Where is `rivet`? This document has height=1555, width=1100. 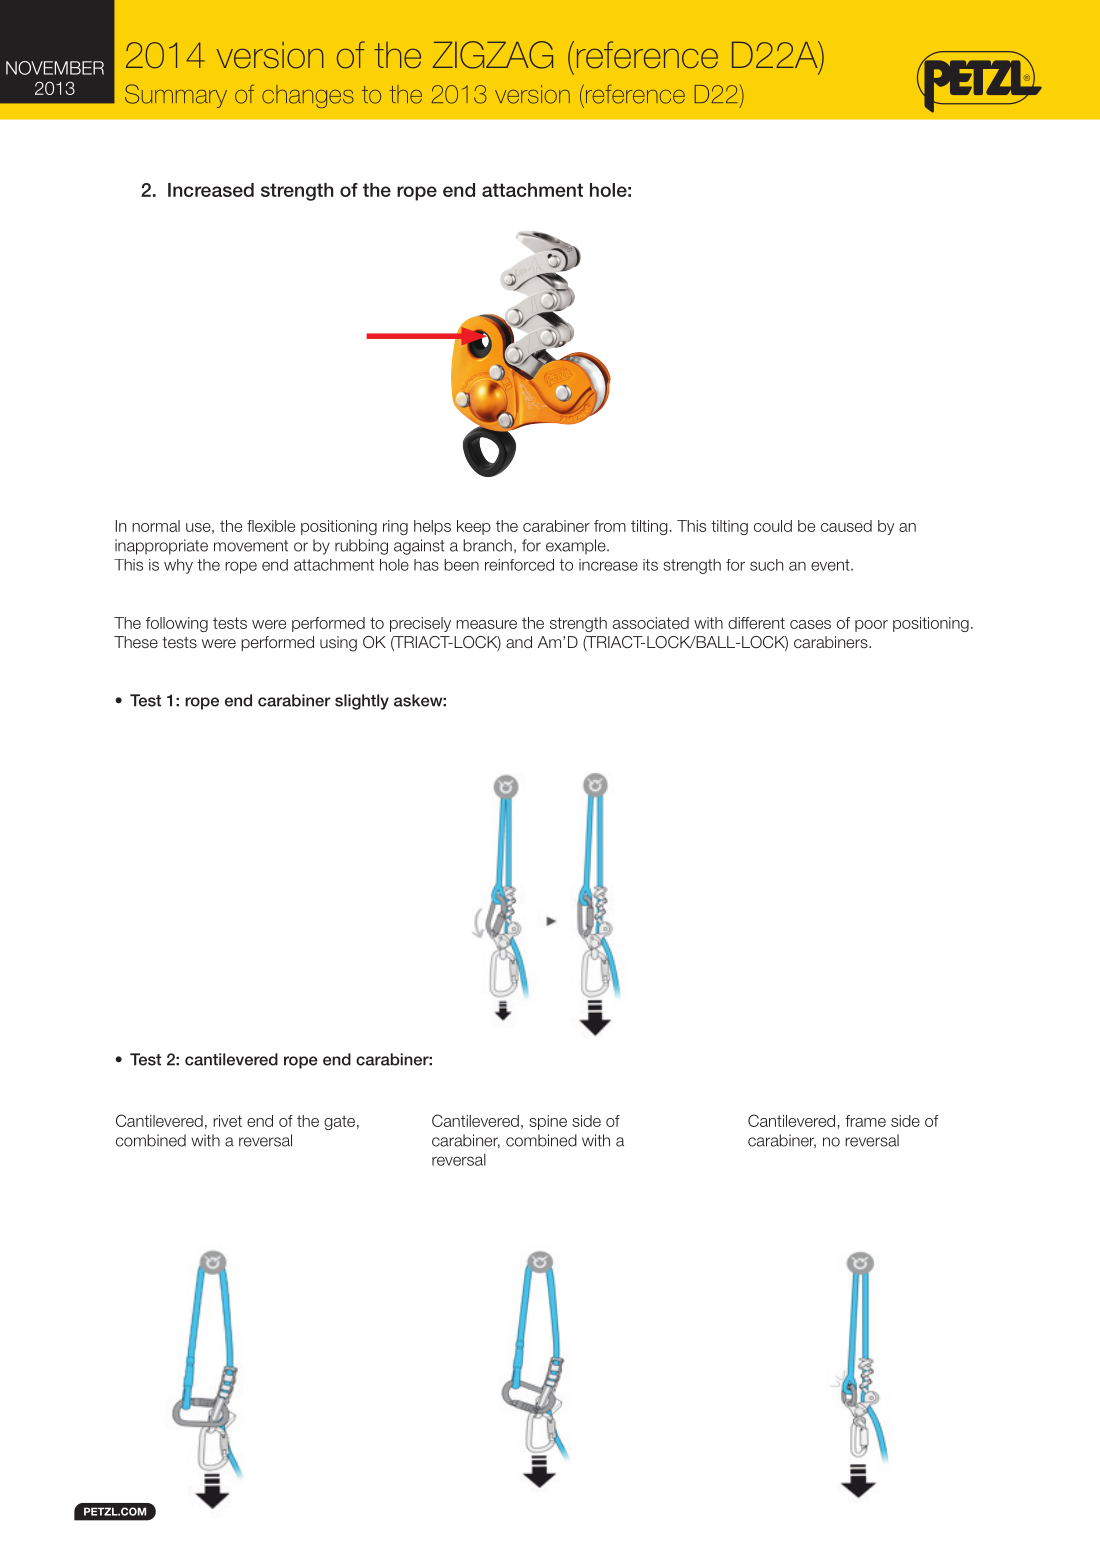
rivet is located at coordinates (227, 1121).
